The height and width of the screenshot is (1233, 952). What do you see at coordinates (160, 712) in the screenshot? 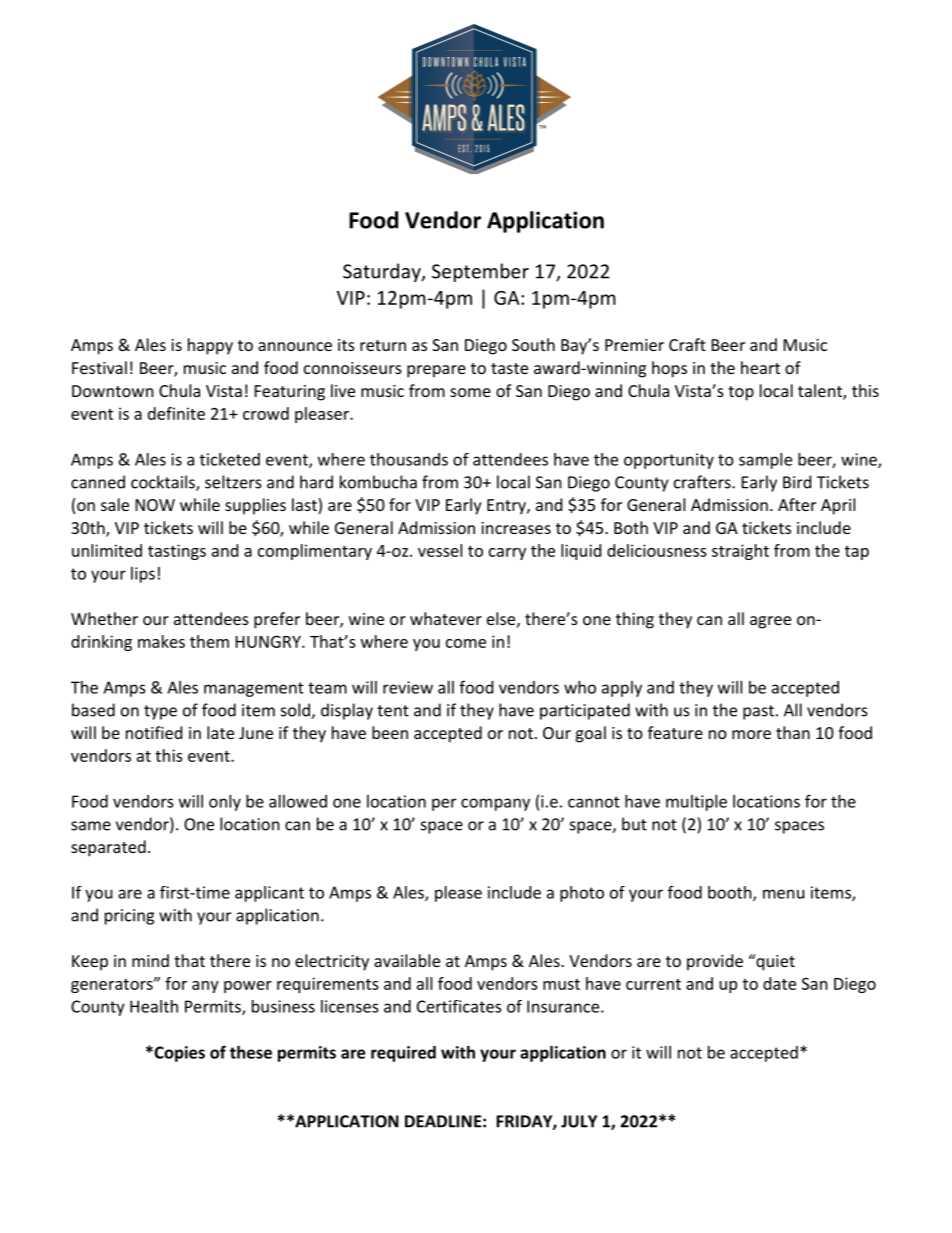
I see `type` at bounding box center [160, 712].
